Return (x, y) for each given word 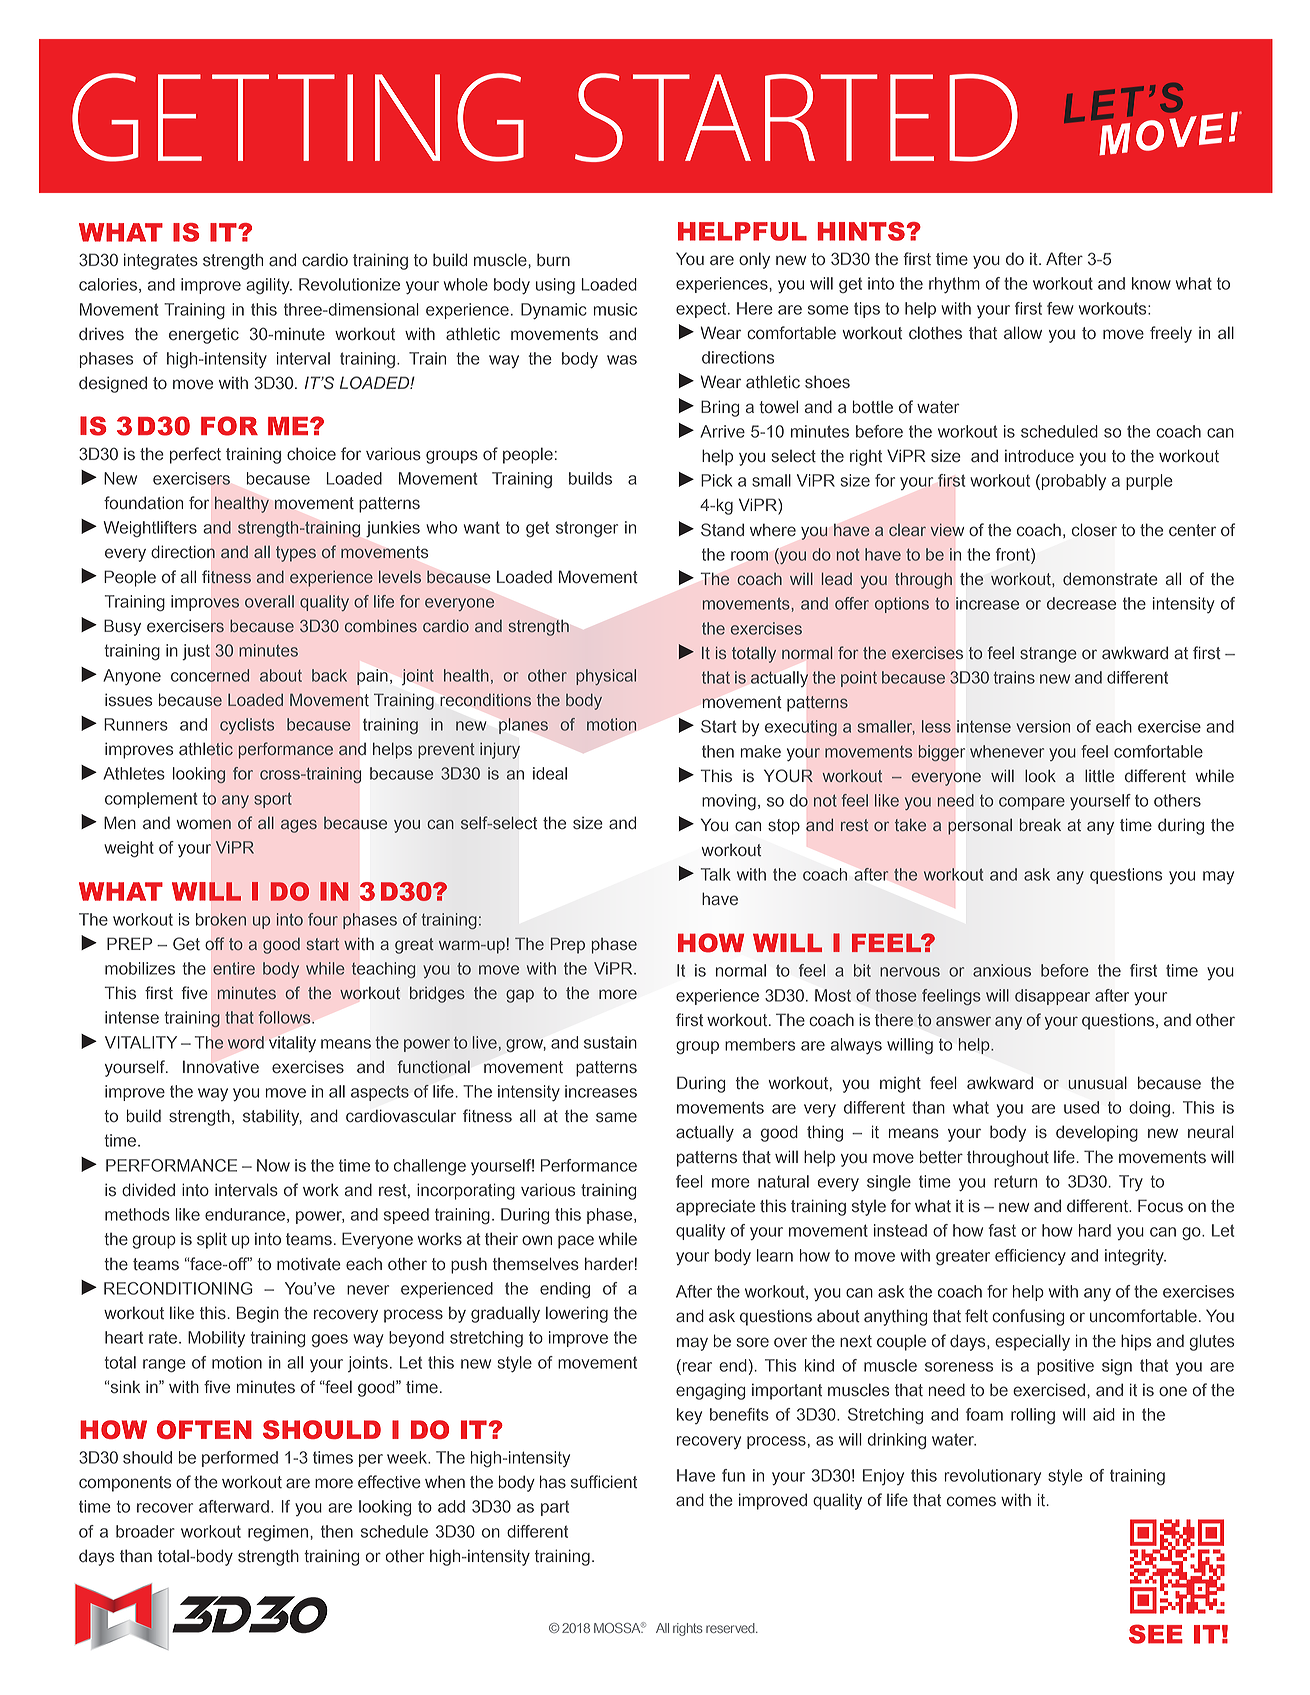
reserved (731, 1628)
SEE (1156, 1634)
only (754, 260)
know (1151, 283)
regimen (279, 1533)
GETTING (298, 117)
